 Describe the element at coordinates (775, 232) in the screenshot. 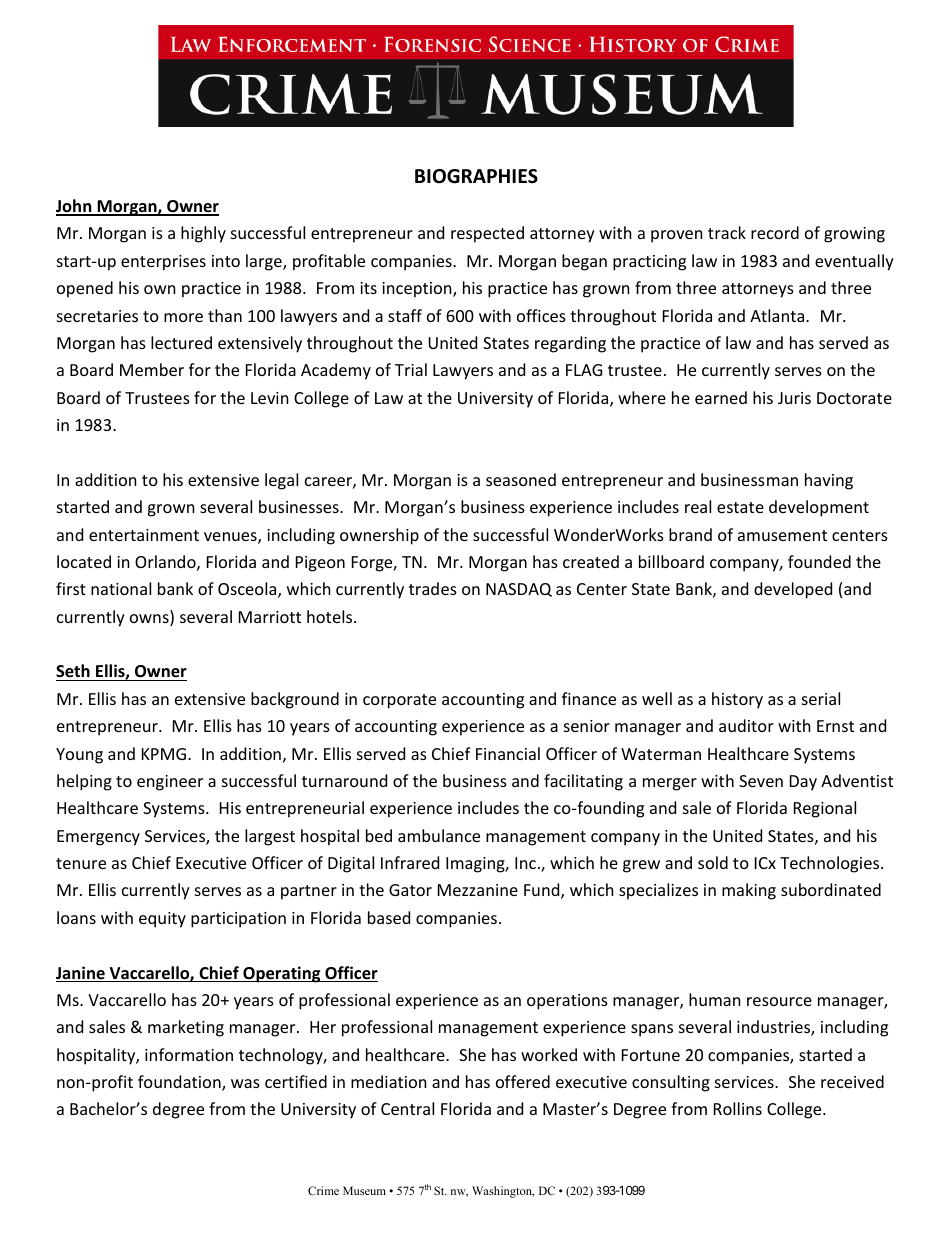

I see `record` at that location.
